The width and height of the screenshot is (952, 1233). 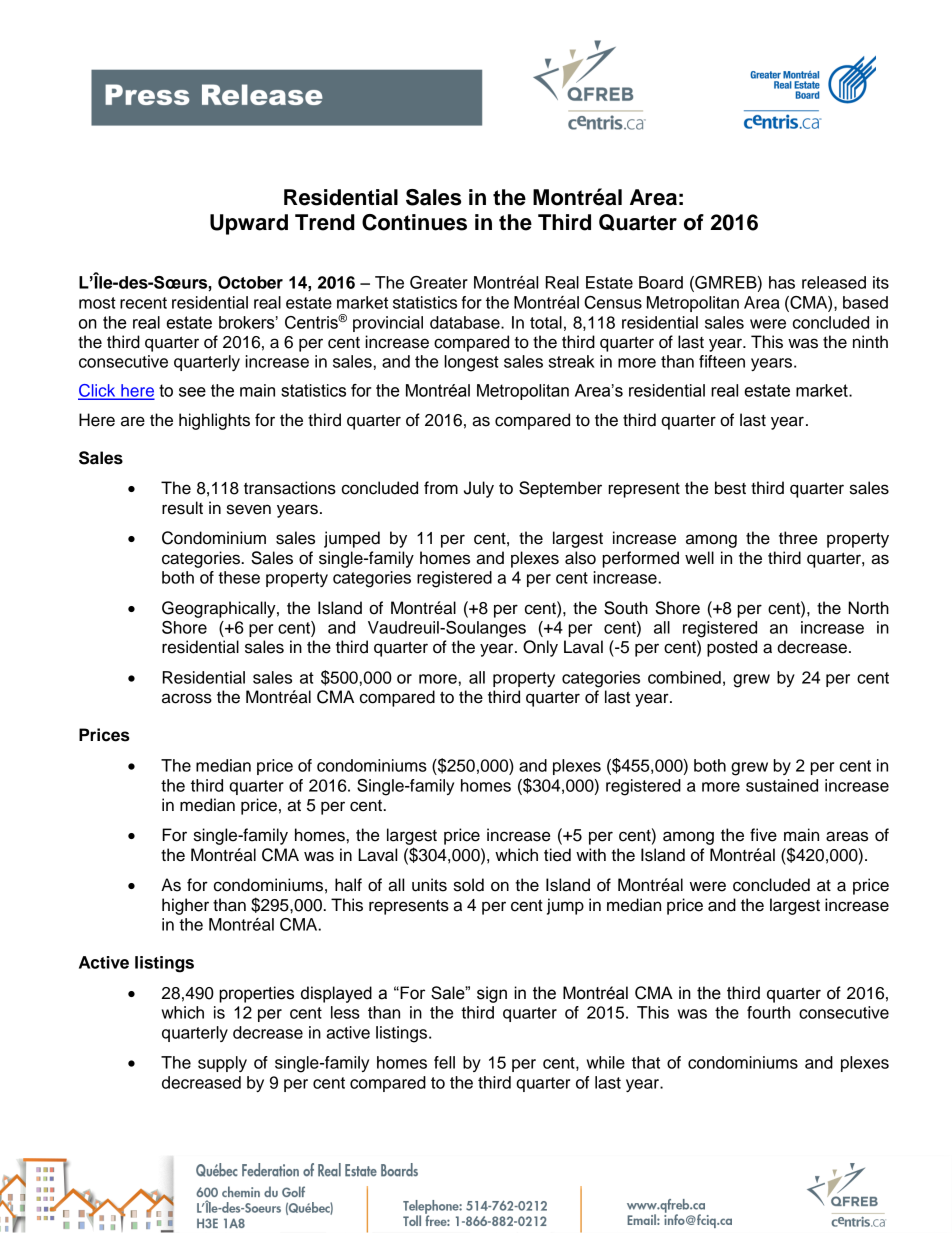 What do you see at coordinates (222, 1064) in the screenshot?
I see `supply` at bounding box center [222, 1064].
